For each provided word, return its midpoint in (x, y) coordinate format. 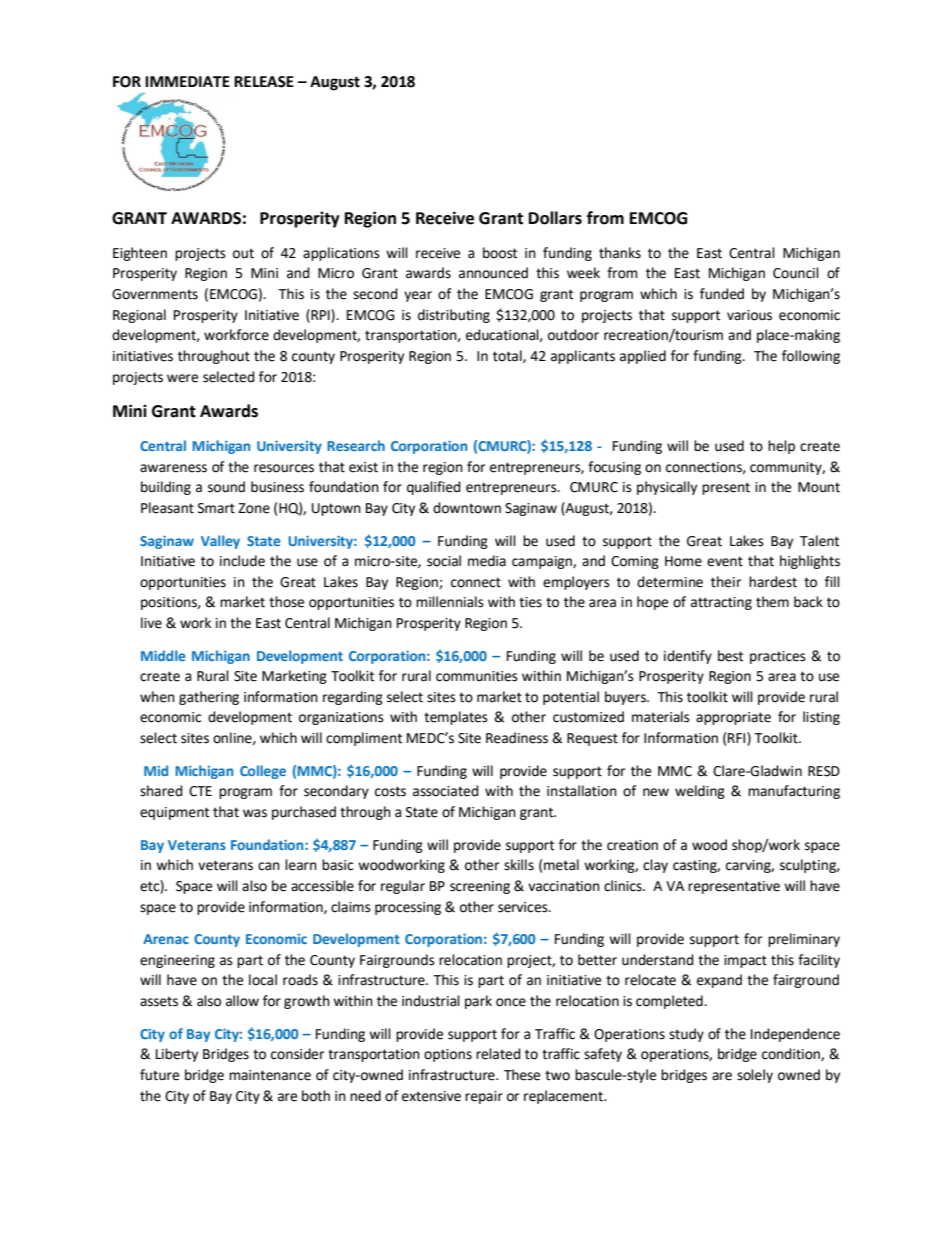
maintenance (270, 1075)
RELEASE (264, 82)
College (263, 772)
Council (796, 273)
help (781, 447)
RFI (738, 739)
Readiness (517, 738)
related (498, 1054)
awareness (173, 468)
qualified (434, 488)
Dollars (555, 218)
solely (755, 1076)
